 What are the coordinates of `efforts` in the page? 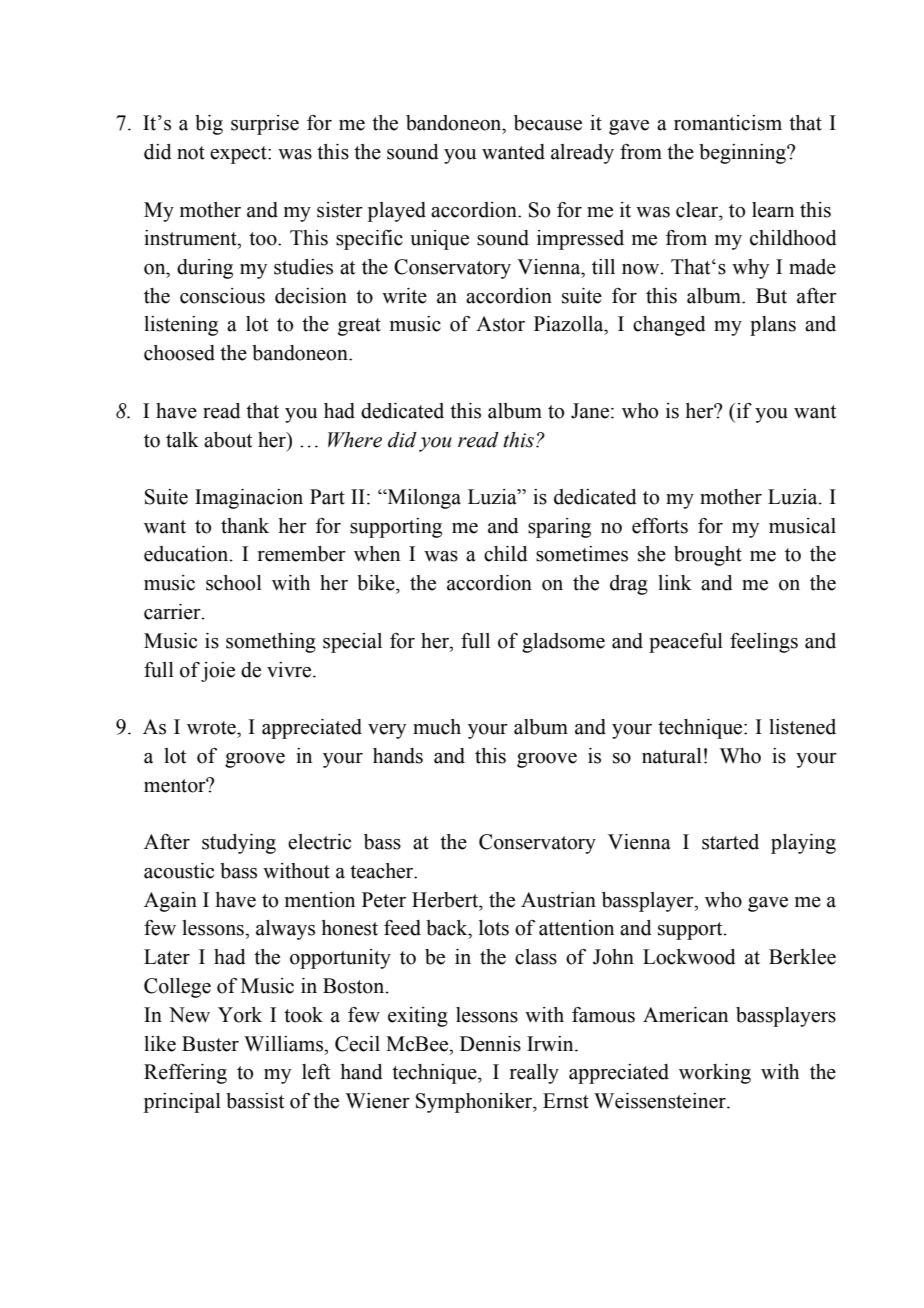 It's located at (660, 526).
